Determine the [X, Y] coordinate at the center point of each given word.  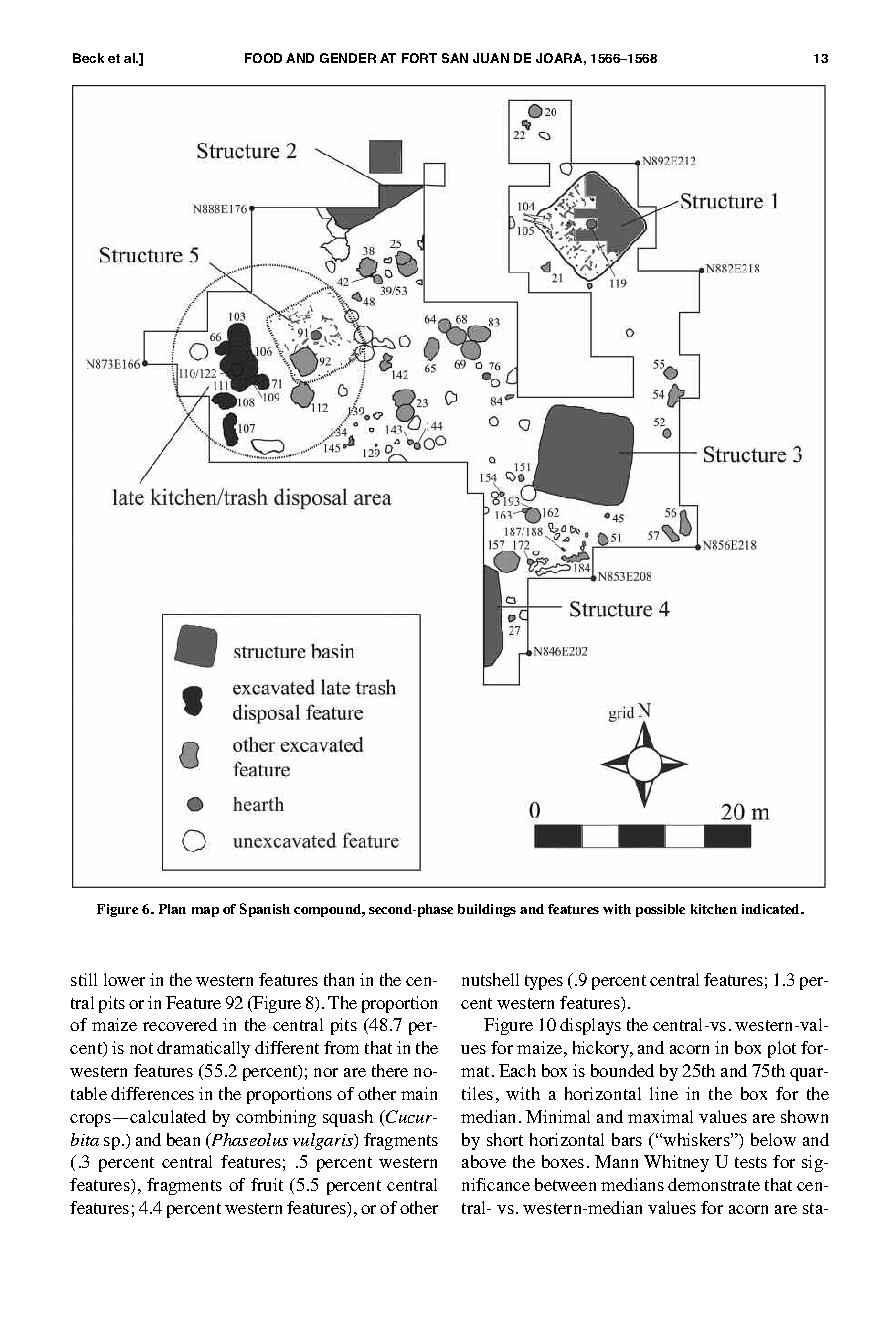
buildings [487, 910]
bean [183, 1139]
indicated [772, 909]
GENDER [348, 58]
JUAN [491, 58]
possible [660, 910]
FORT [419, 58]
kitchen [714, 909]
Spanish [265, 910]
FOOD [263, 58]
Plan [172, 909]
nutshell [490, 979]
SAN [455, 58]
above [484, 1161]
